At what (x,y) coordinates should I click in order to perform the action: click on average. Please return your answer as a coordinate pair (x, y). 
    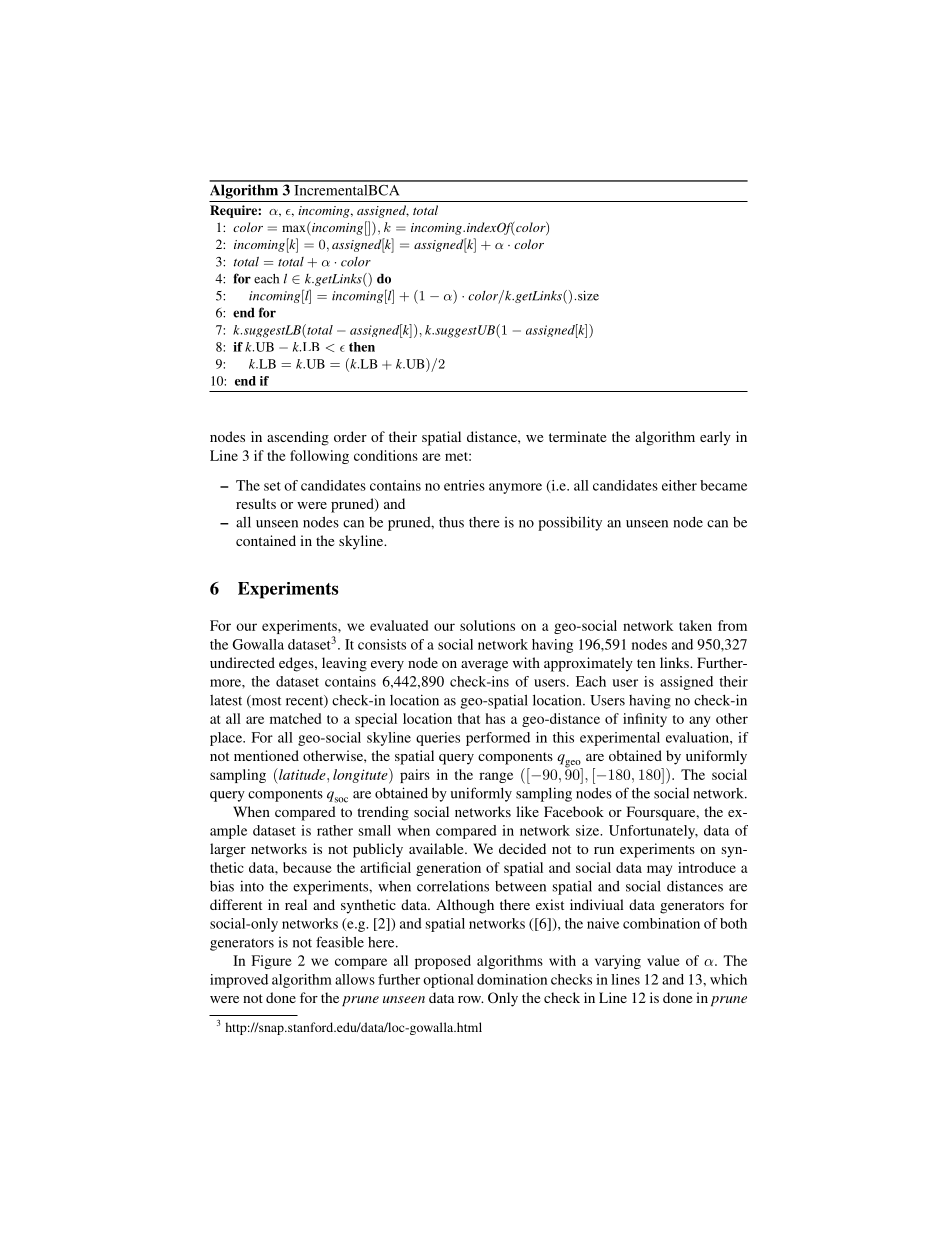
    Looking at the image, I should click on (484, 666).
